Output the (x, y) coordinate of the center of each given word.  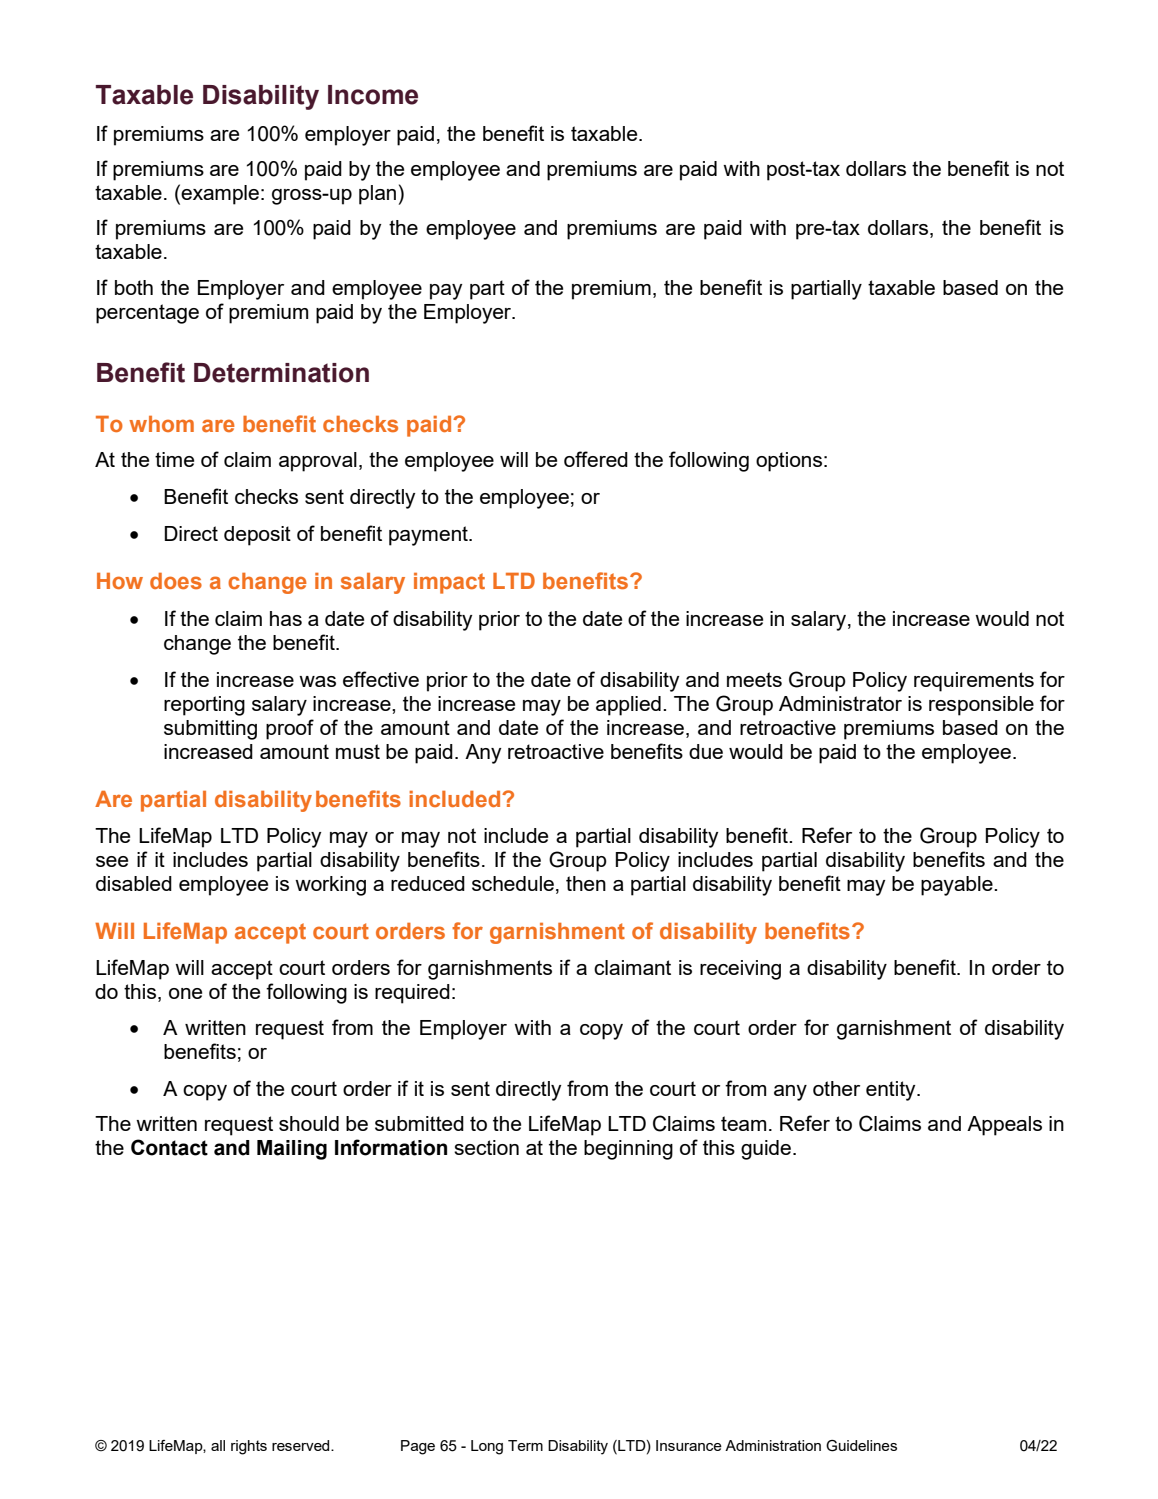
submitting (210, 730)
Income (373, 95)
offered (596, 459)
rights (249, 1447)
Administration (773, 1445)
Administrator (840, 703)
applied (628, 706)
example (220, 195)
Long (487, 1447)
